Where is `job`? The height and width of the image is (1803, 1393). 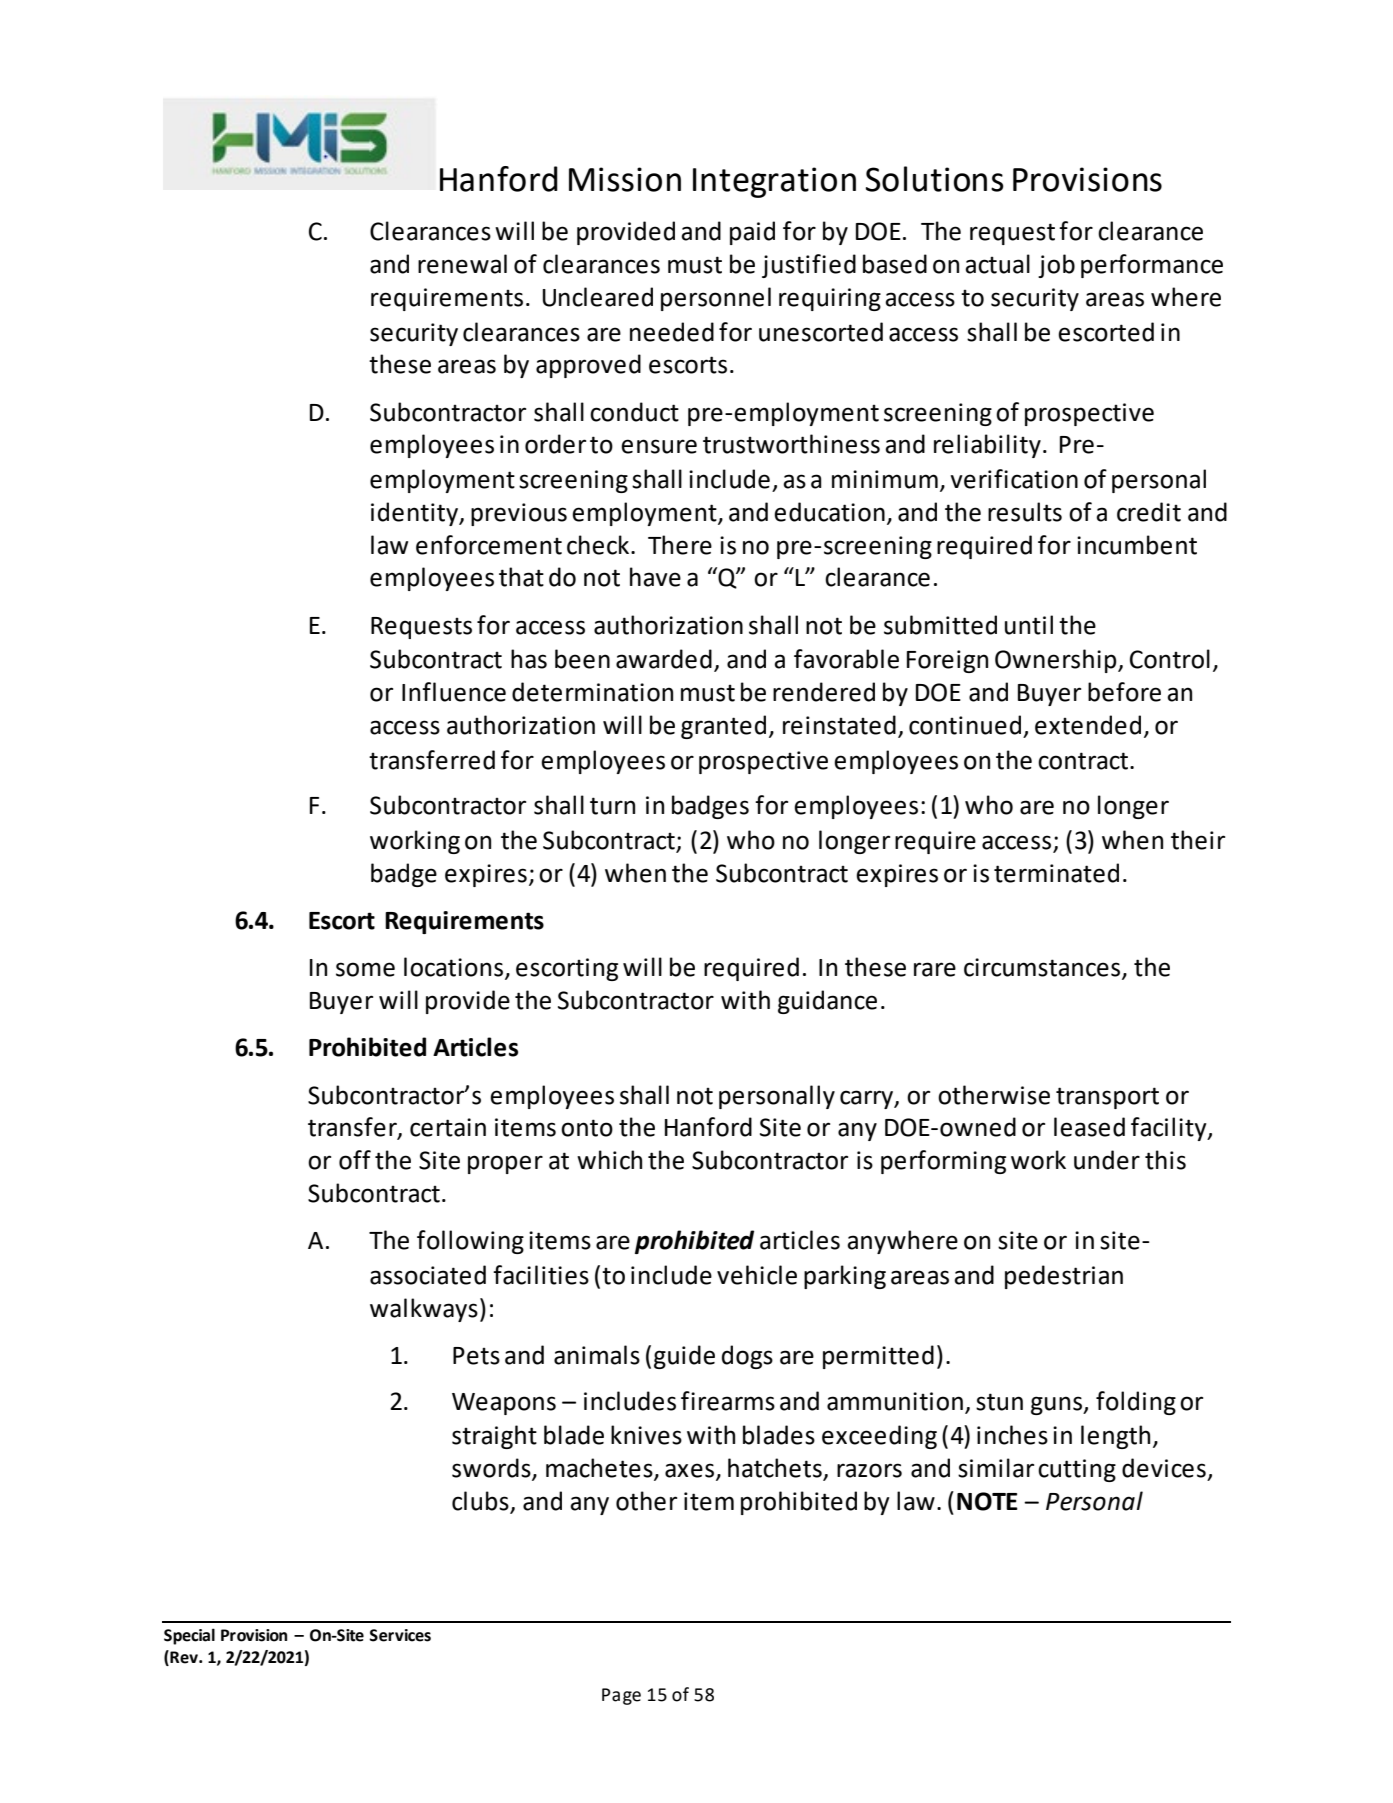 job is located at coordinates (1056, 266).
